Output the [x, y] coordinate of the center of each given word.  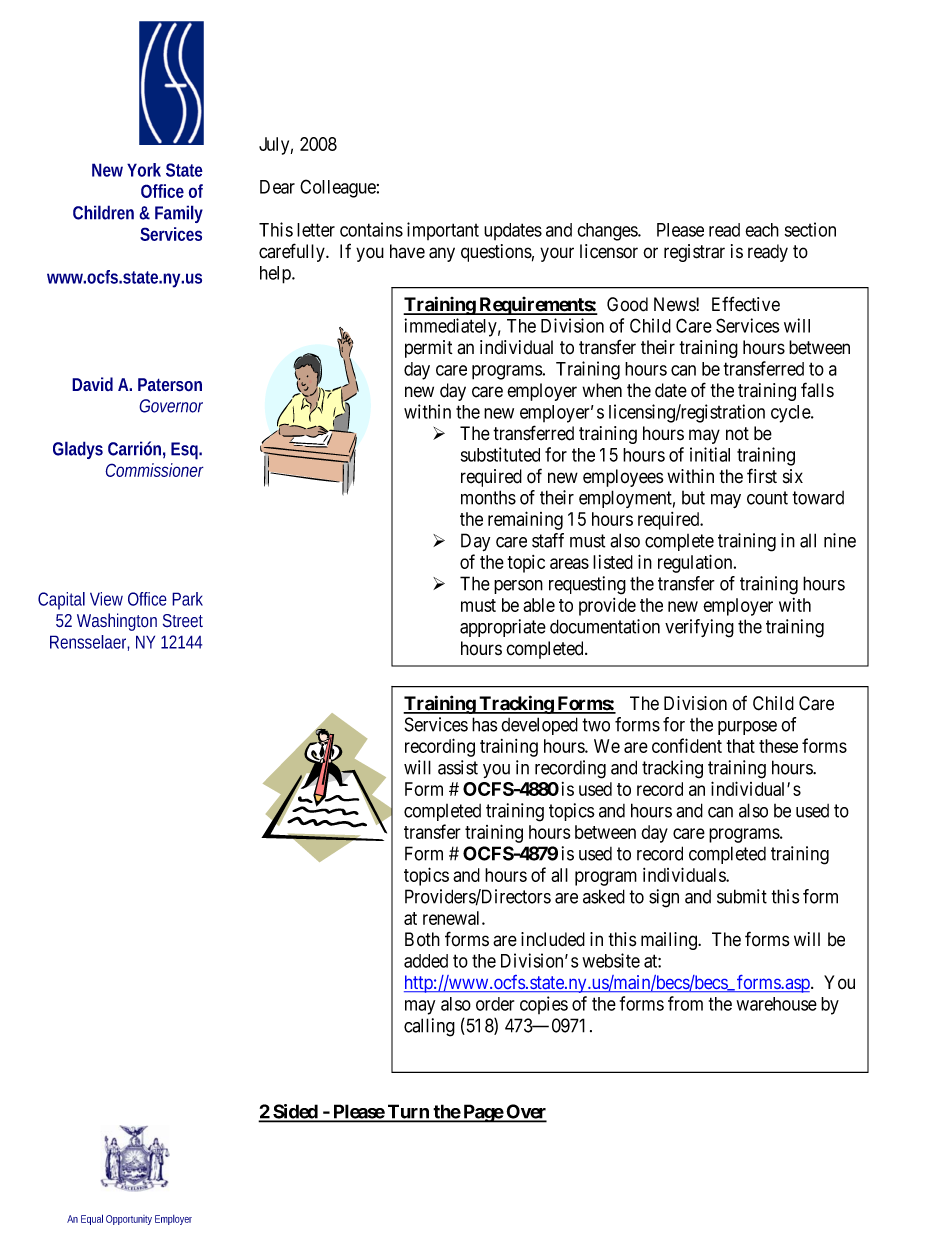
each [762, 230]
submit [742, 896]
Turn [408, 1113]
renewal [453, 918]
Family [179, 214]
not [737, 434]
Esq [186, 451]
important [443, 231]
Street [183, 621]
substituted [500, 454]
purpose [747, 728]
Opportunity [129, 1220]
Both [422, 939]
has [485, 724]
